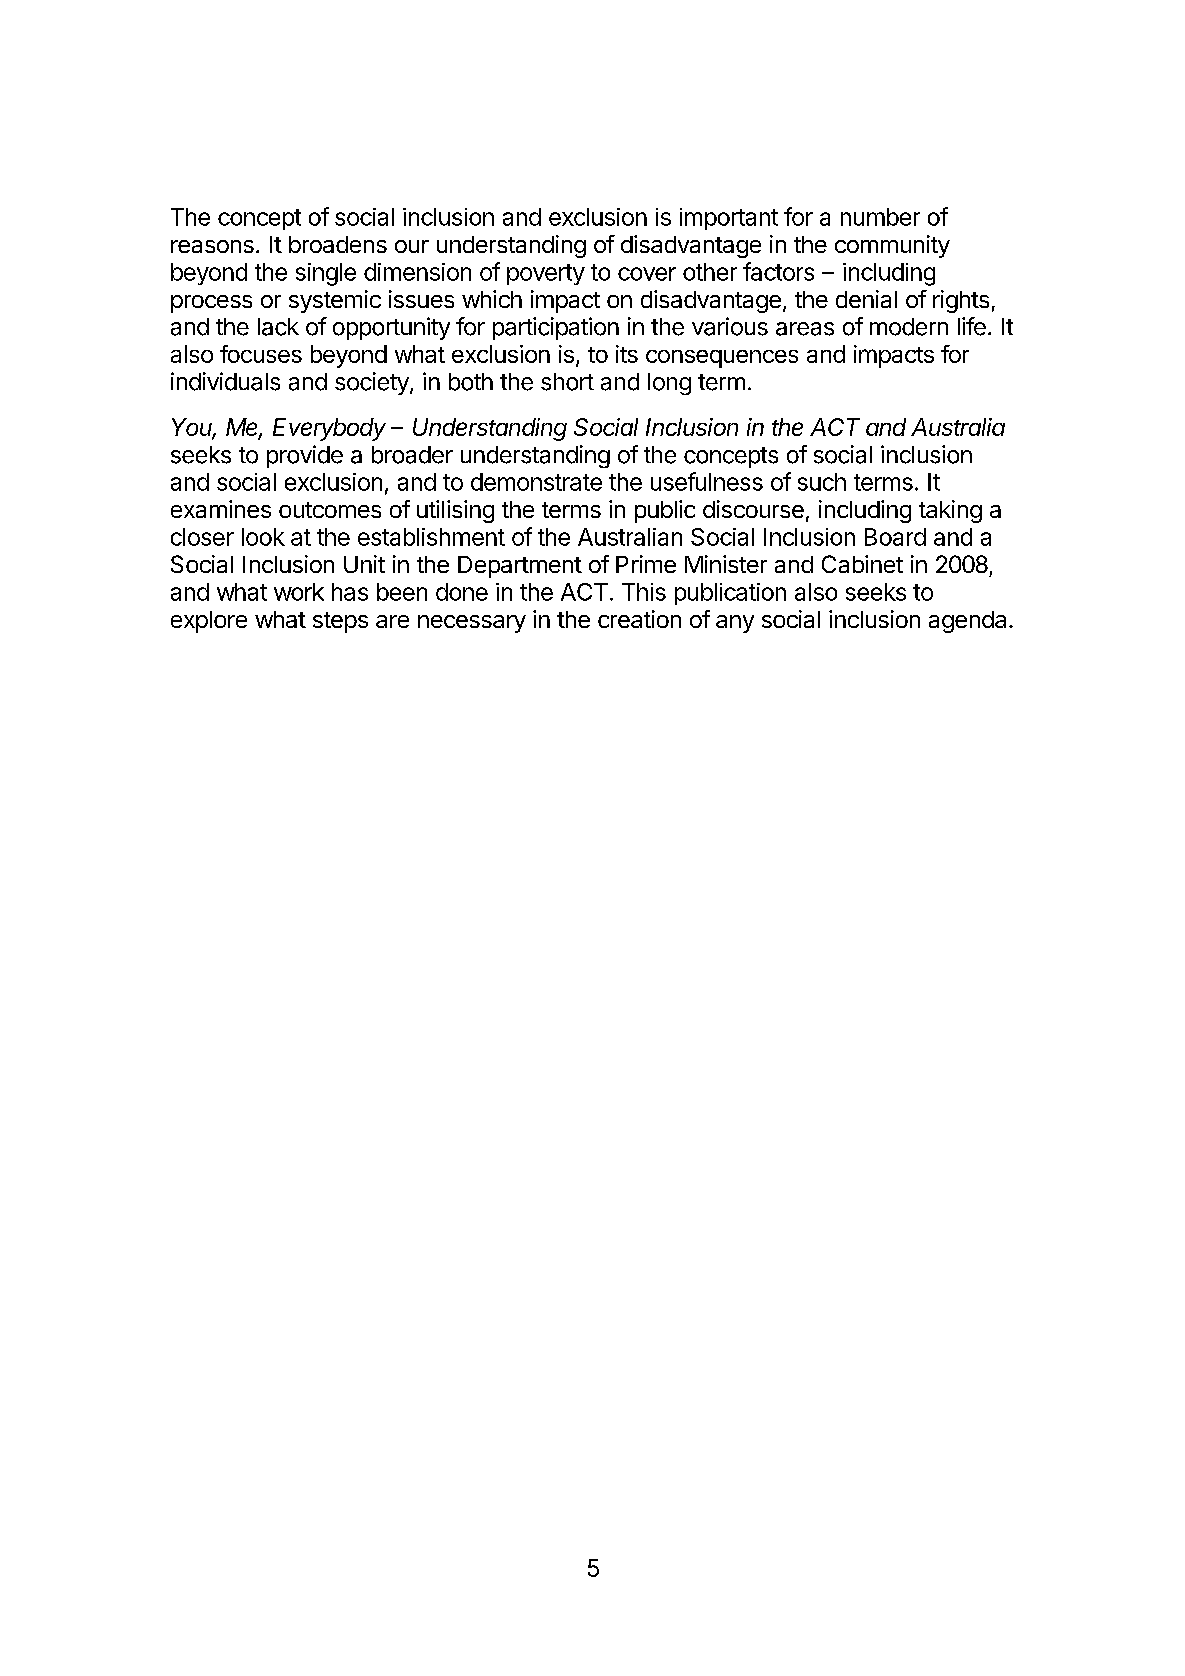  I want to click on steps, so click(340, 622).
